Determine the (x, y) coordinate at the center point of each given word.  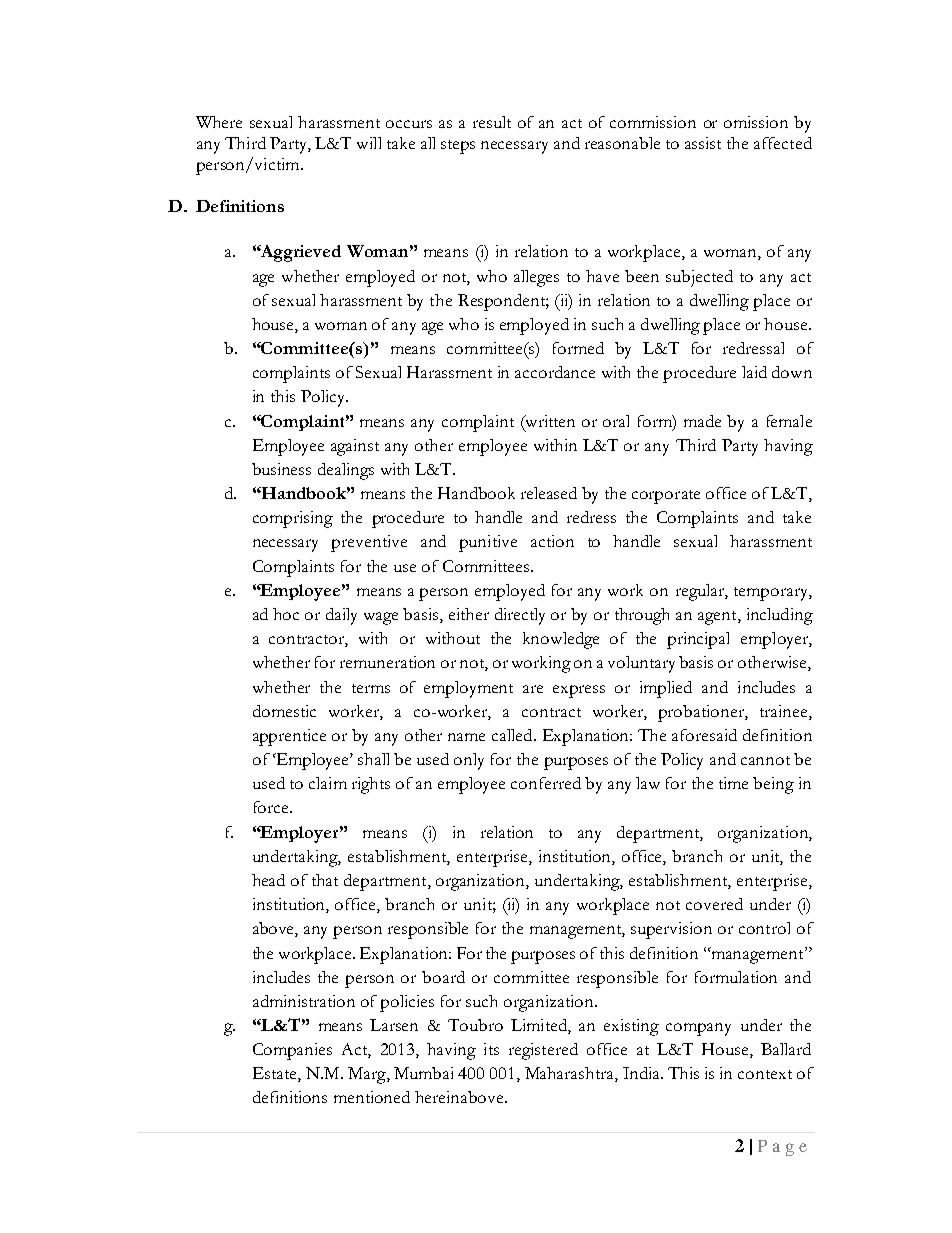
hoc (286, 614)
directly (520, 616)
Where (219, 122)
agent (718, 618)
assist (703, 143)
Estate (276, 1074)
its (491, 1049)
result (492, 122)
